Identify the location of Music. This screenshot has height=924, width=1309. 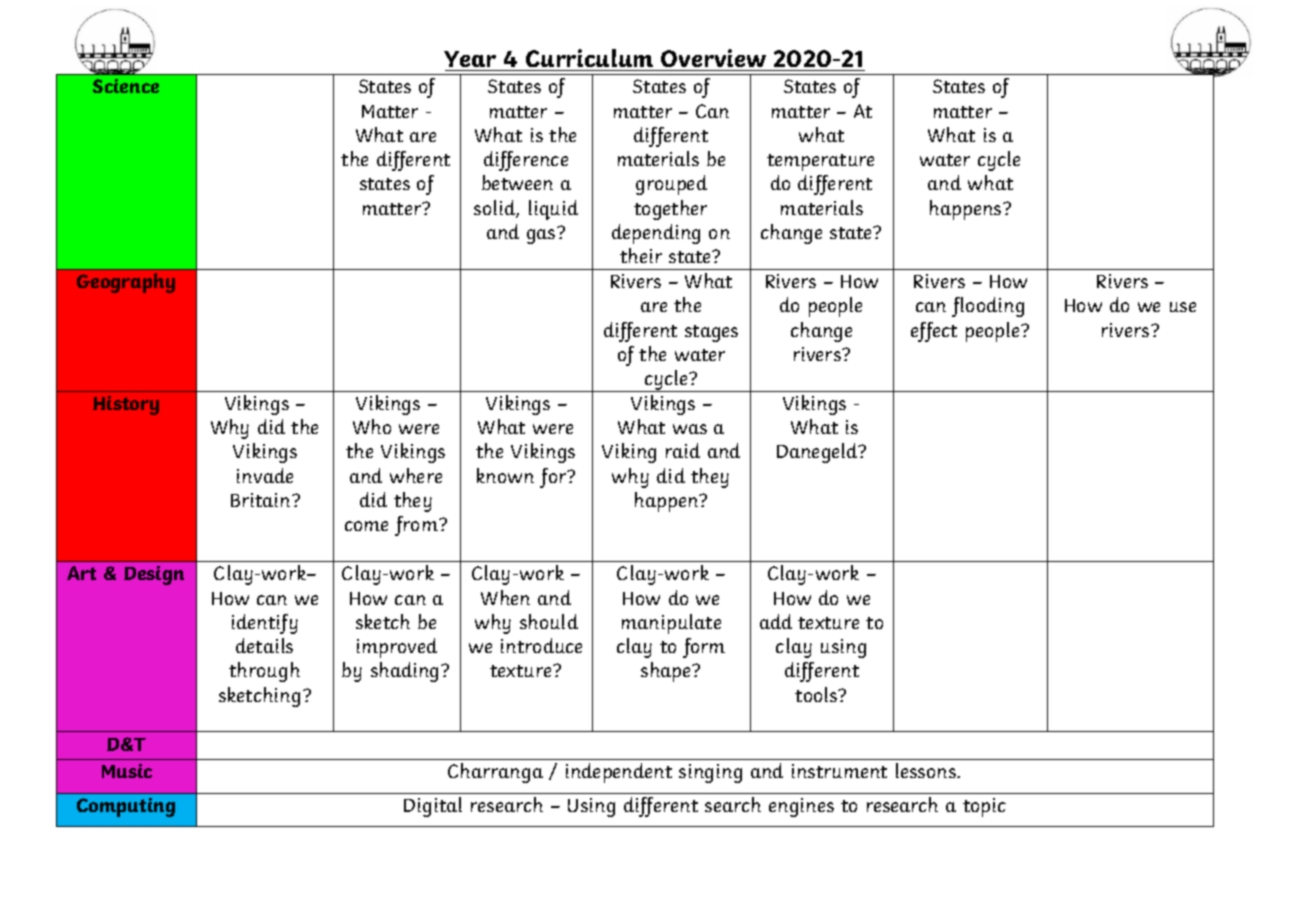
(127, 771).
